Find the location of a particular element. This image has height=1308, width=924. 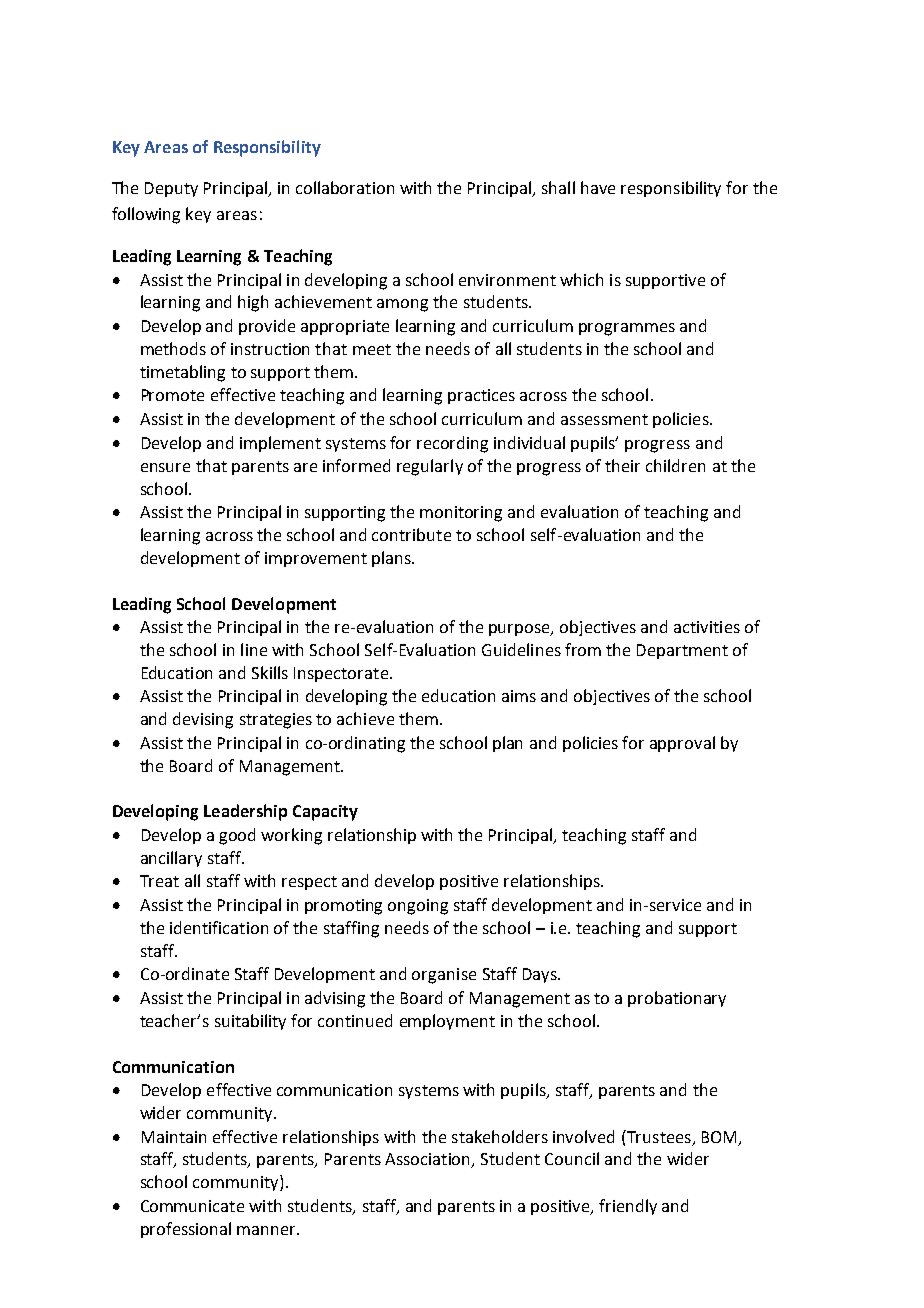

collaboration is located at coordinates (345, 187).
